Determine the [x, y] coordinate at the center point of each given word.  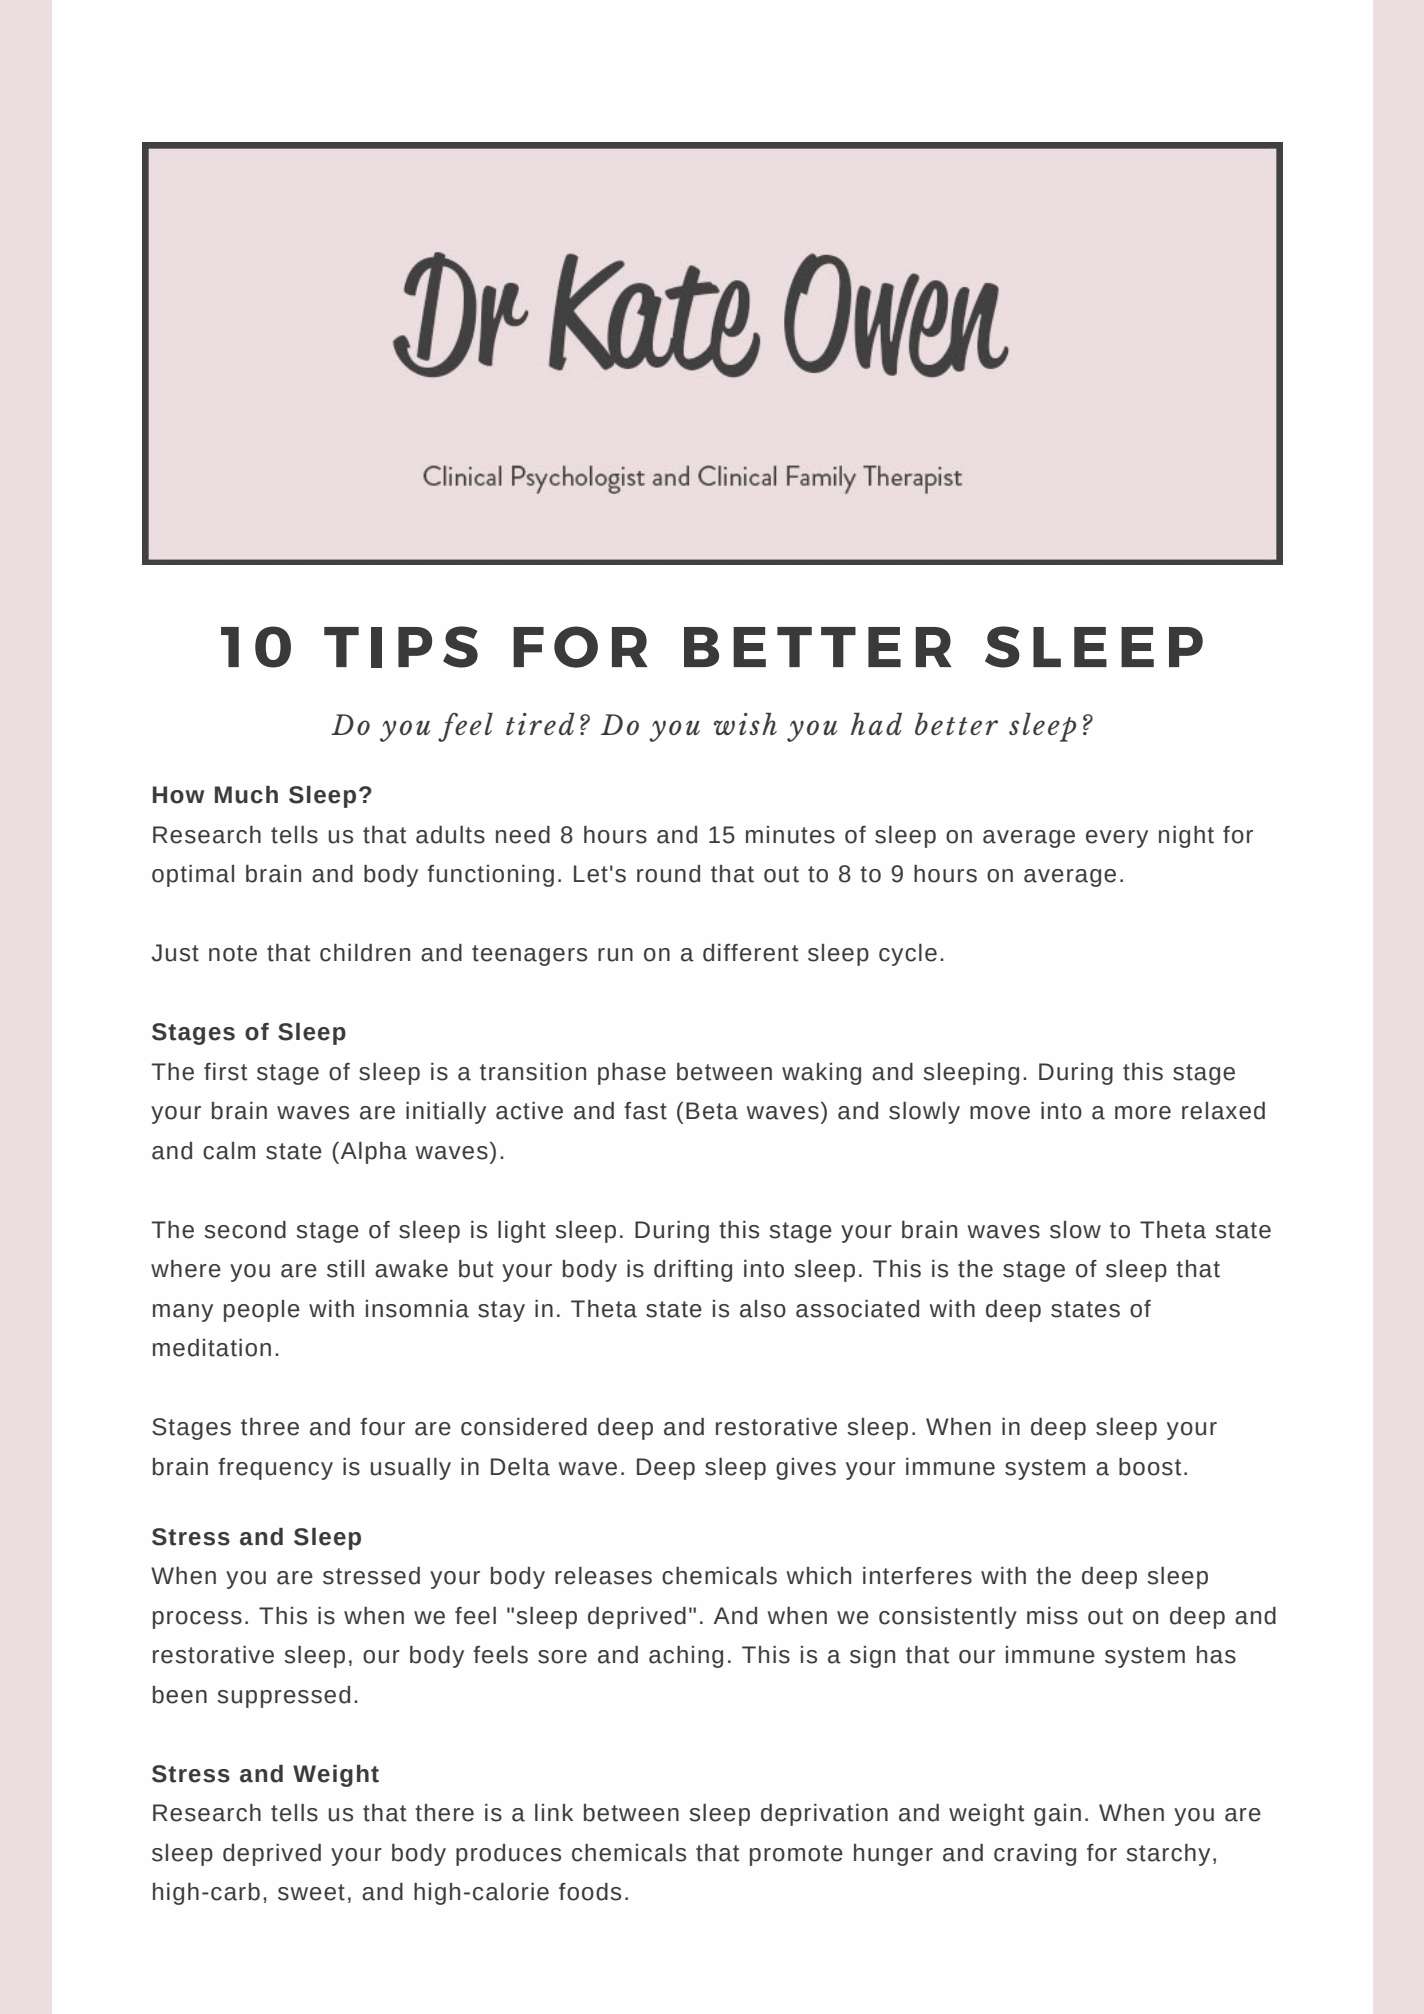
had [876, 724]
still [345, 1269]
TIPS [401, 647]
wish [745, 724]
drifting [693, 1271]
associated [857, 1309]
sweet [311, 1892]
